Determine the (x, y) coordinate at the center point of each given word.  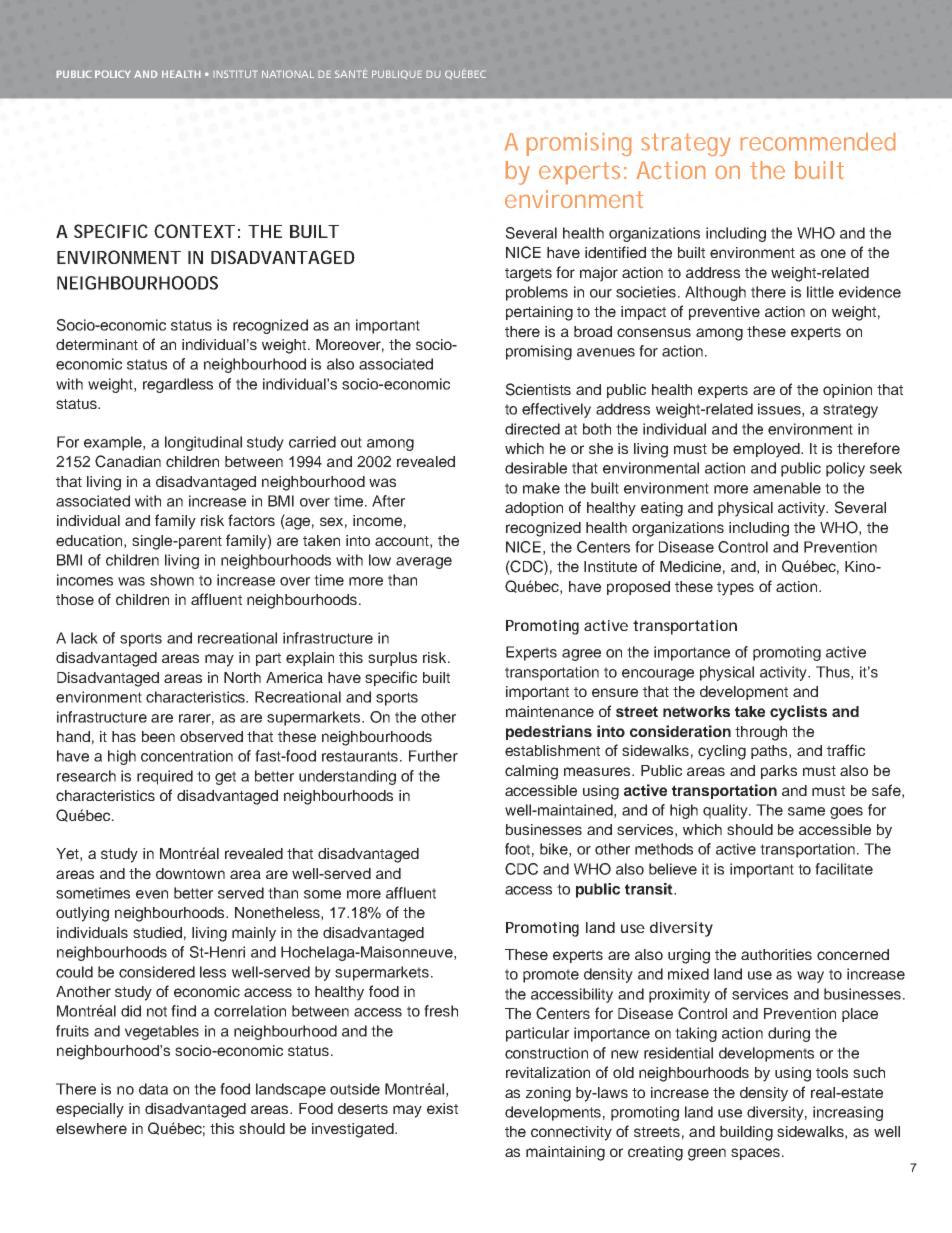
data (153, 1089)
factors (251, 520)
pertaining (539, 313)
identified (615, 252)
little (820, 292)
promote (551, 976)
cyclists (798, 713)
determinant (97, 344)
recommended (818, 142)
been (158, 736)
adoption (534, 509)
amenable (787, 488)
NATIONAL (288, 74)
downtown (190, 873)
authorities (776, 954)
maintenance (550, 711)
